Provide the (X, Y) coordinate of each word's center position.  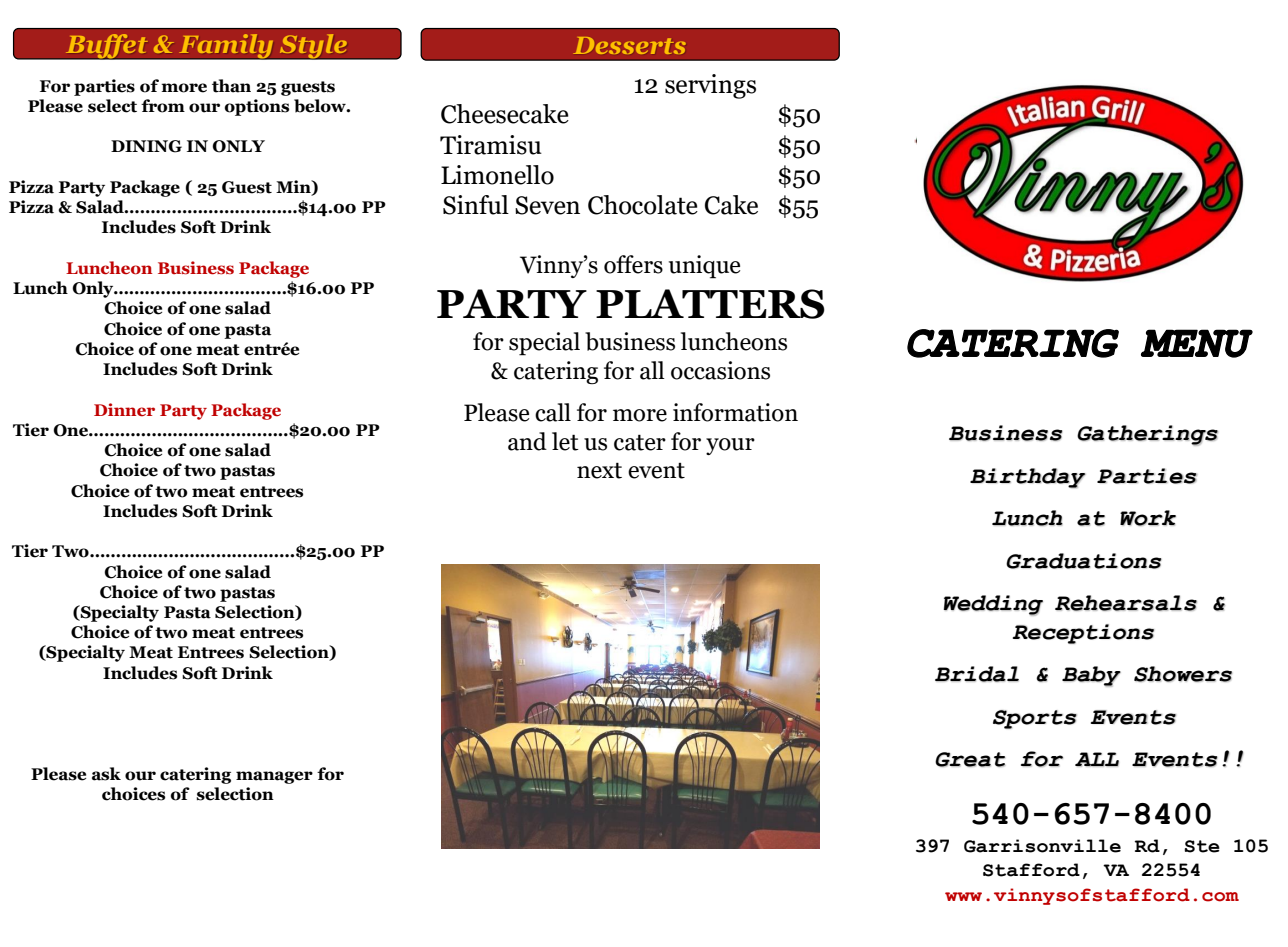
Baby (1091, 676)
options (257, 107)
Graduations (1084, 561)
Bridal (977, 674)
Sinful (476, 205)
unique (704, 267)
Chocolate (643, 205)
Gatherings (1147, 435)
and (527, 441)
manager (274, 777)
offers (633, 264)
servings (710, 86)
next (599, 470)
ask (106, 774)
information (735, 412)
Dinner (124, 410)
